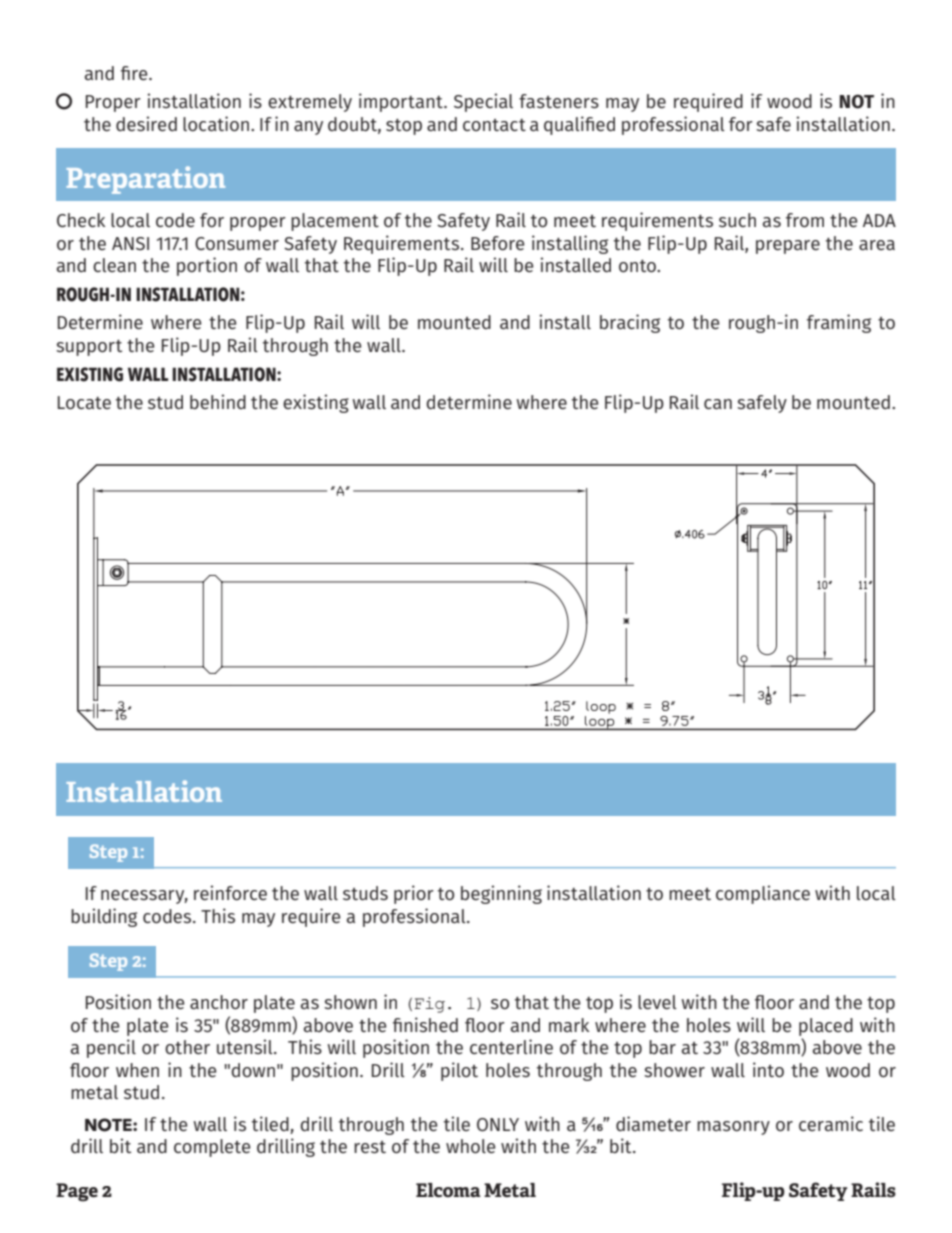 This image has width=952, height=1233. Describe the element at coordinates (630, 323) in the image. I see `bracing` at that location.
